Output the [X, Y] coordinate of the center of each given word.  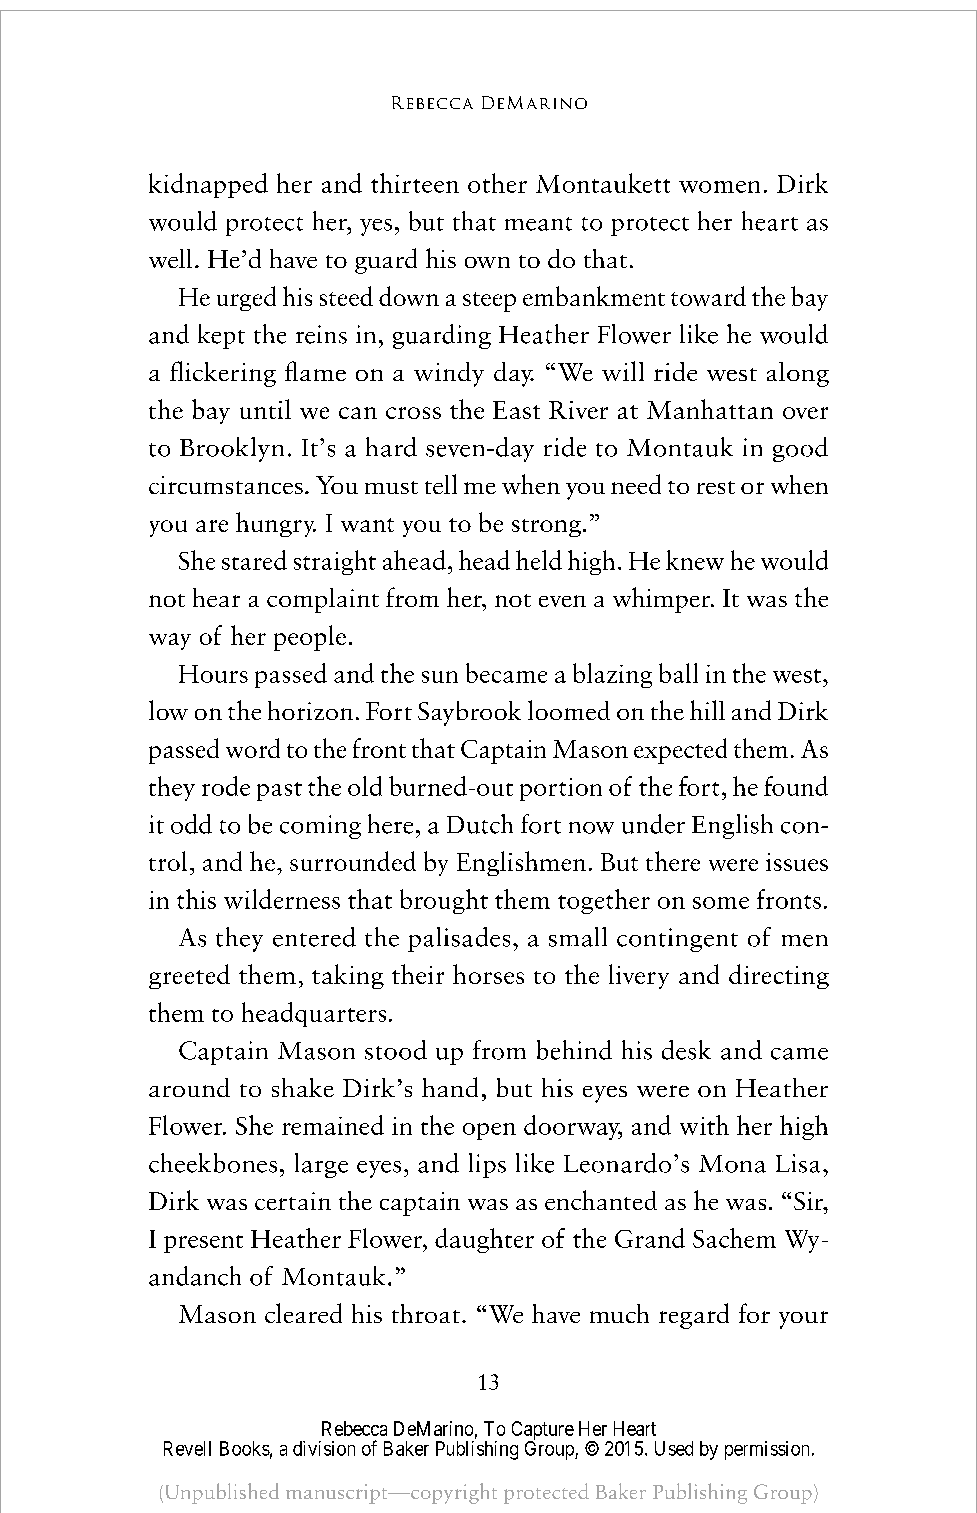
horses [488, 974]
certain [293, 1201]
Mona [732, 1164]
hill [707, 710]
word [253, 748]
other [497, 183]
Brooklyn [232, 449]
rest [716, 487]
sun [440, 677]
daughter [484, 1240]
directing [779, 976]
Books [245, 1448]
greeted [189, 976]
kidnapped [208, 185]
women [719, 187]
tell [441, 484]
